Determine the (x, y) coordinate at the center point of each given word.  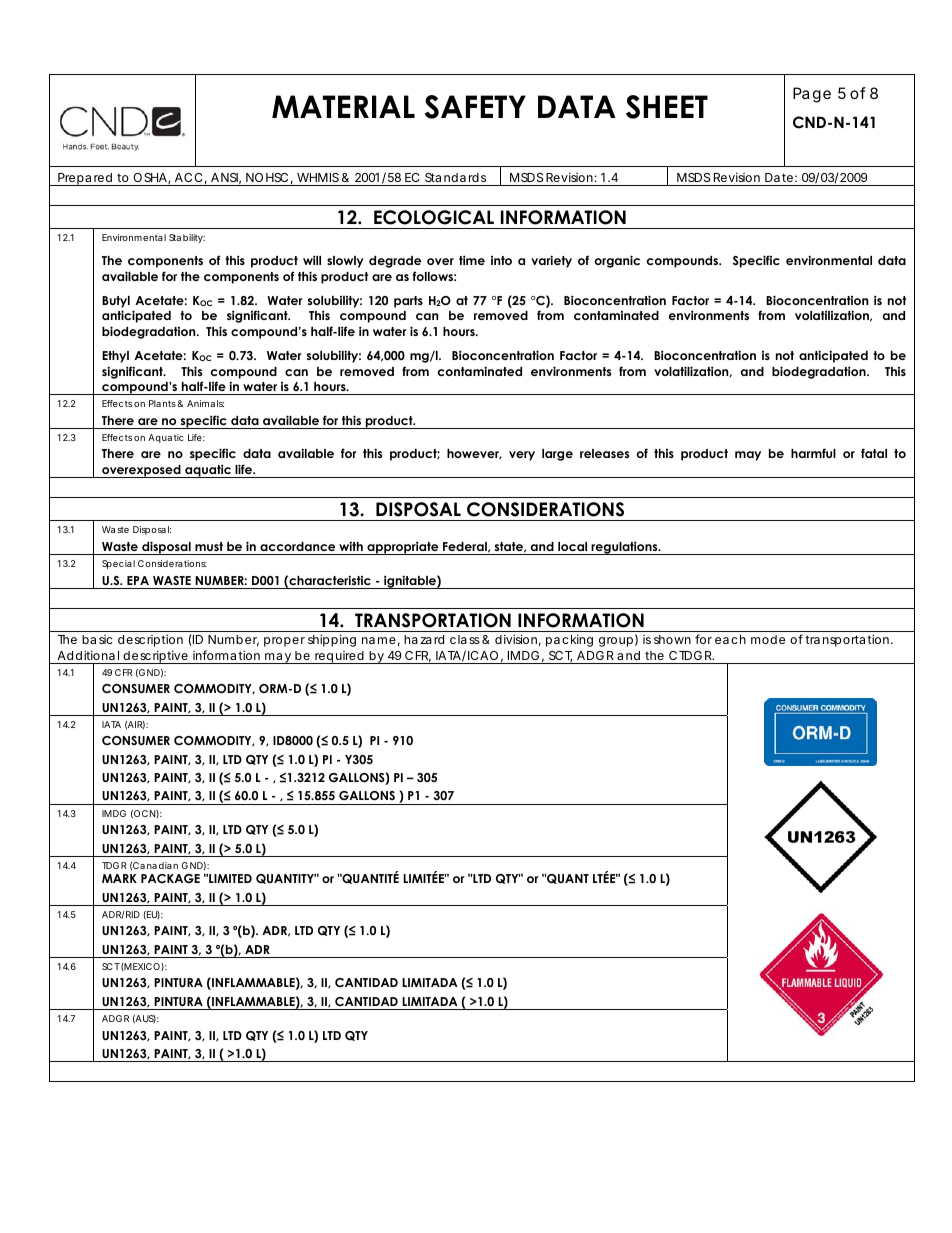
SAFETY (475, 107)
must (209, 546)
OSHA (151, 178)
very (522, 456)
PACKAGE (170, 878)
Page (812, 95)
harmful (813, 453)
